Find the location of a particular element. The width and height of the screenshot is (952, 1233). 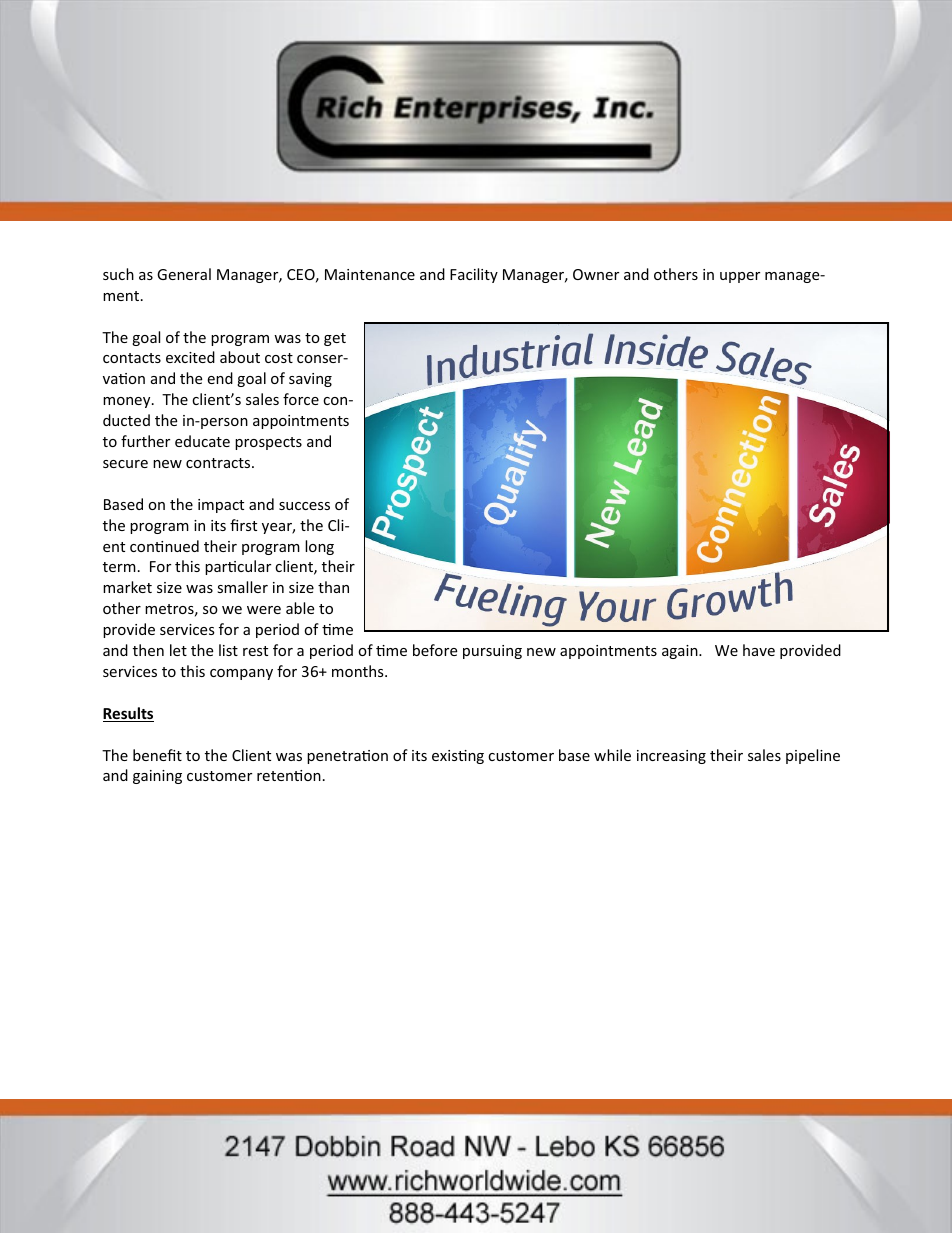

benefit is located at coordinates (157, 755).
